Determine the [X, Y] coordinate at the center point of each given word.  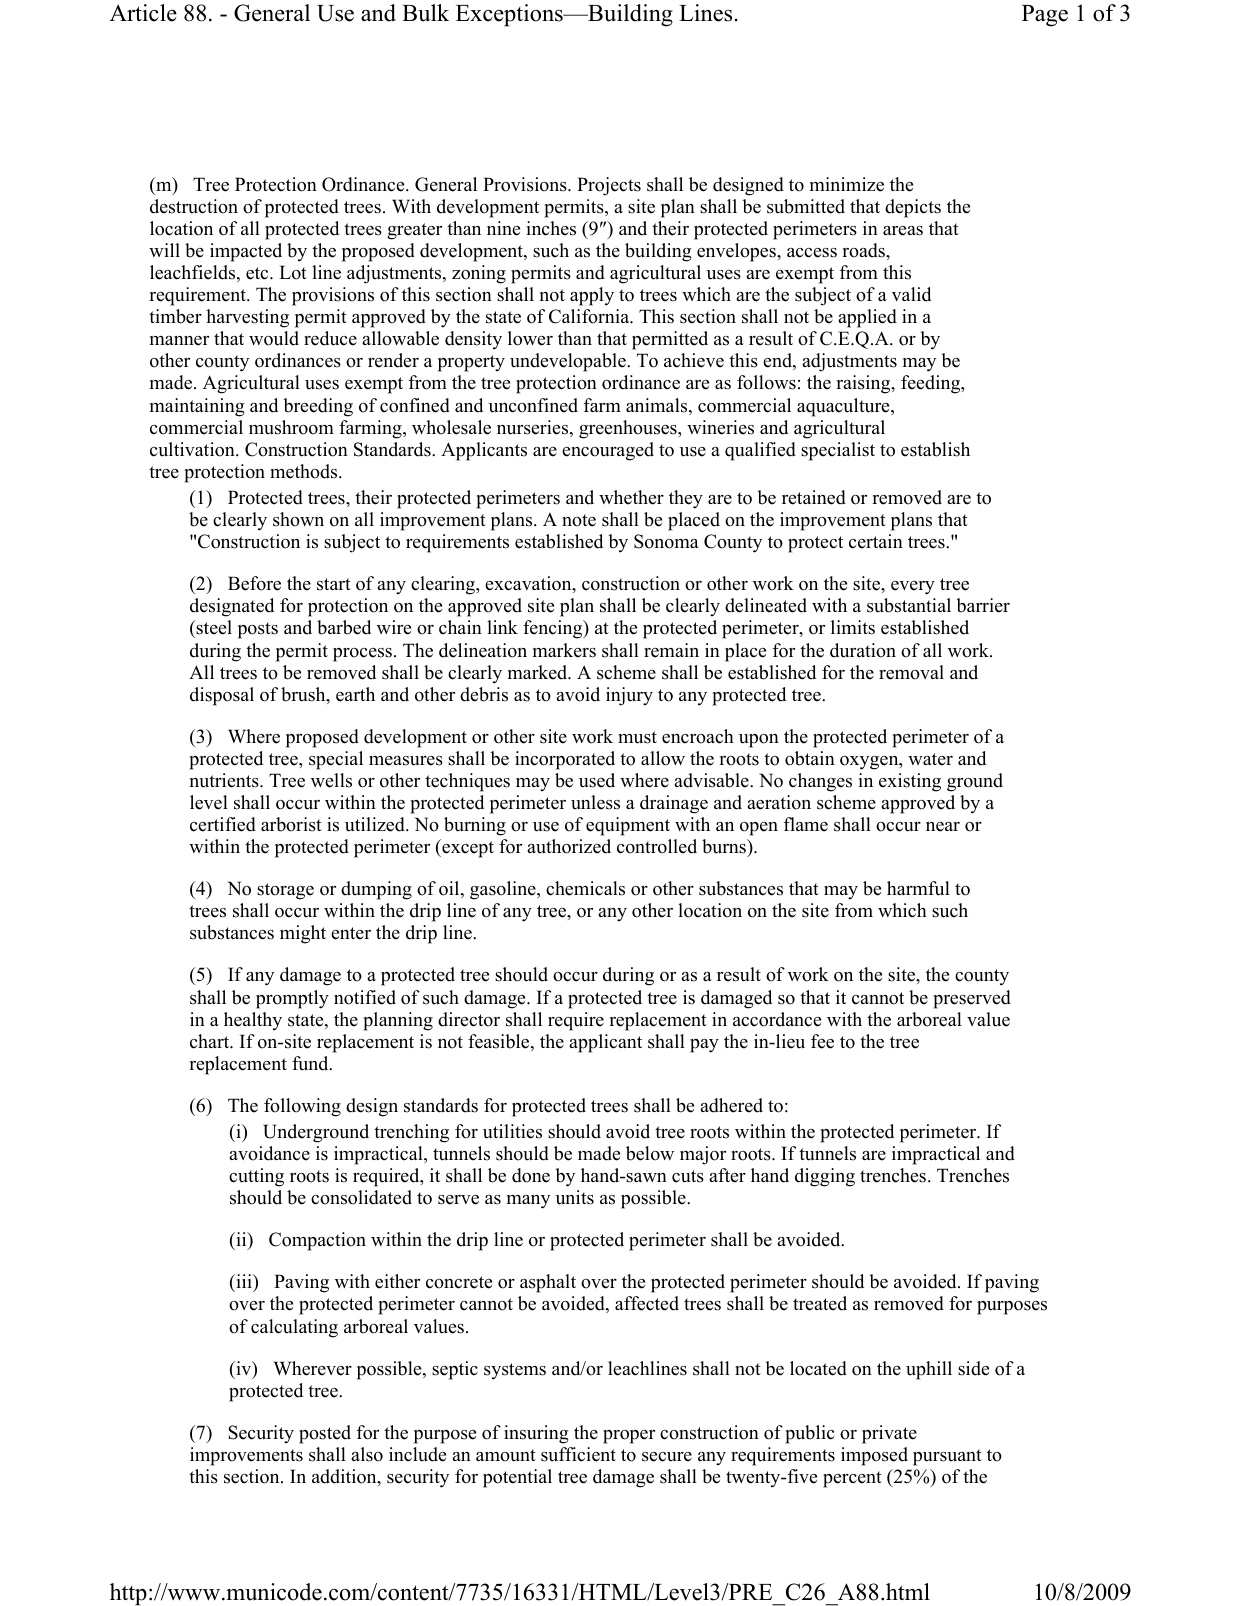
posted [325, 1434]
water [930, 759]
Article [143, 13]
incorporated [565, 760]
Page [1045, 16]
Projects [609, 186]
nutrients [225, 780]
